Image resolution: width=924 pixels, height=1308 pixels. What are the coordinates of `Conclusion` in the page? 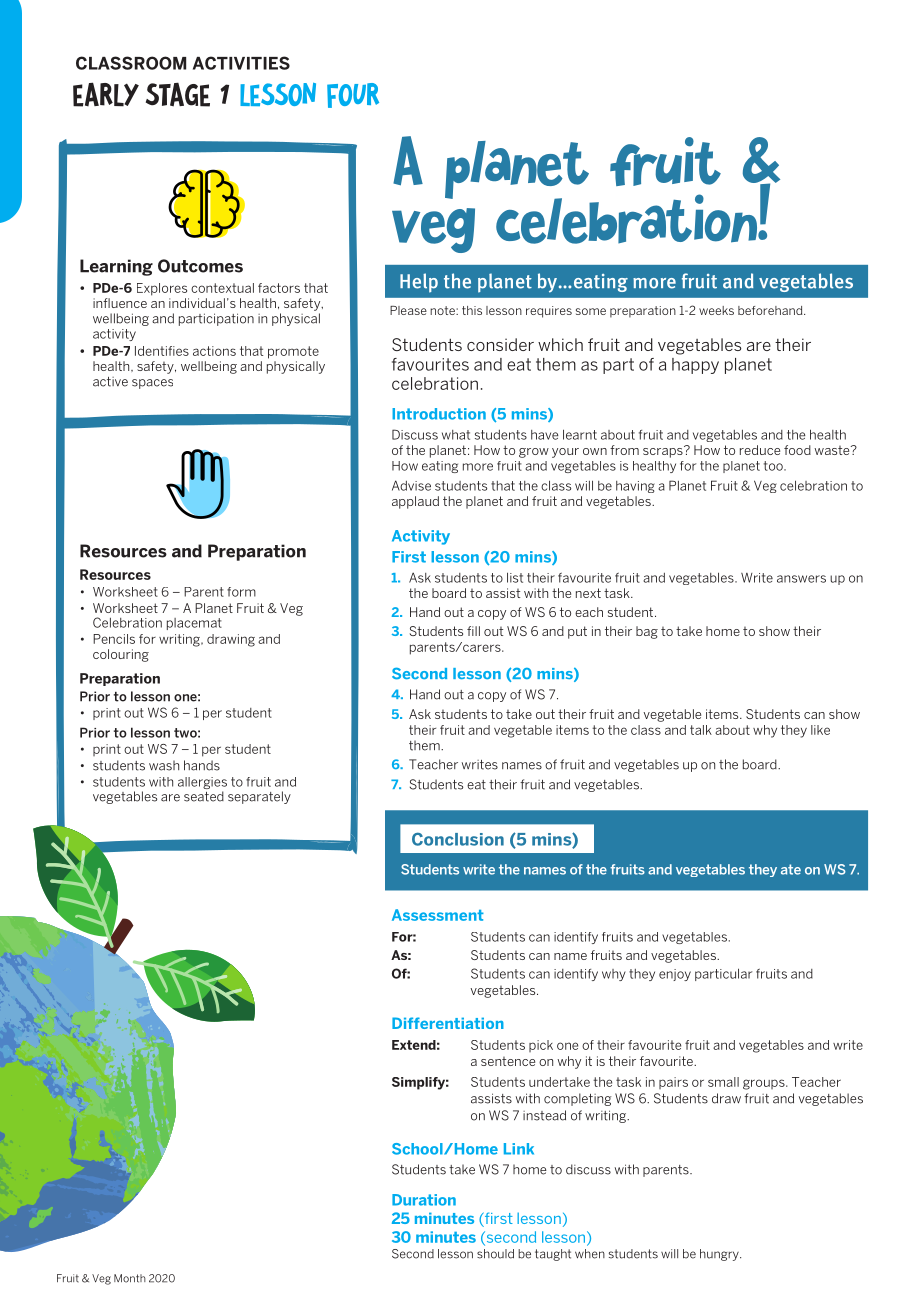 It's located at (458, 839).
